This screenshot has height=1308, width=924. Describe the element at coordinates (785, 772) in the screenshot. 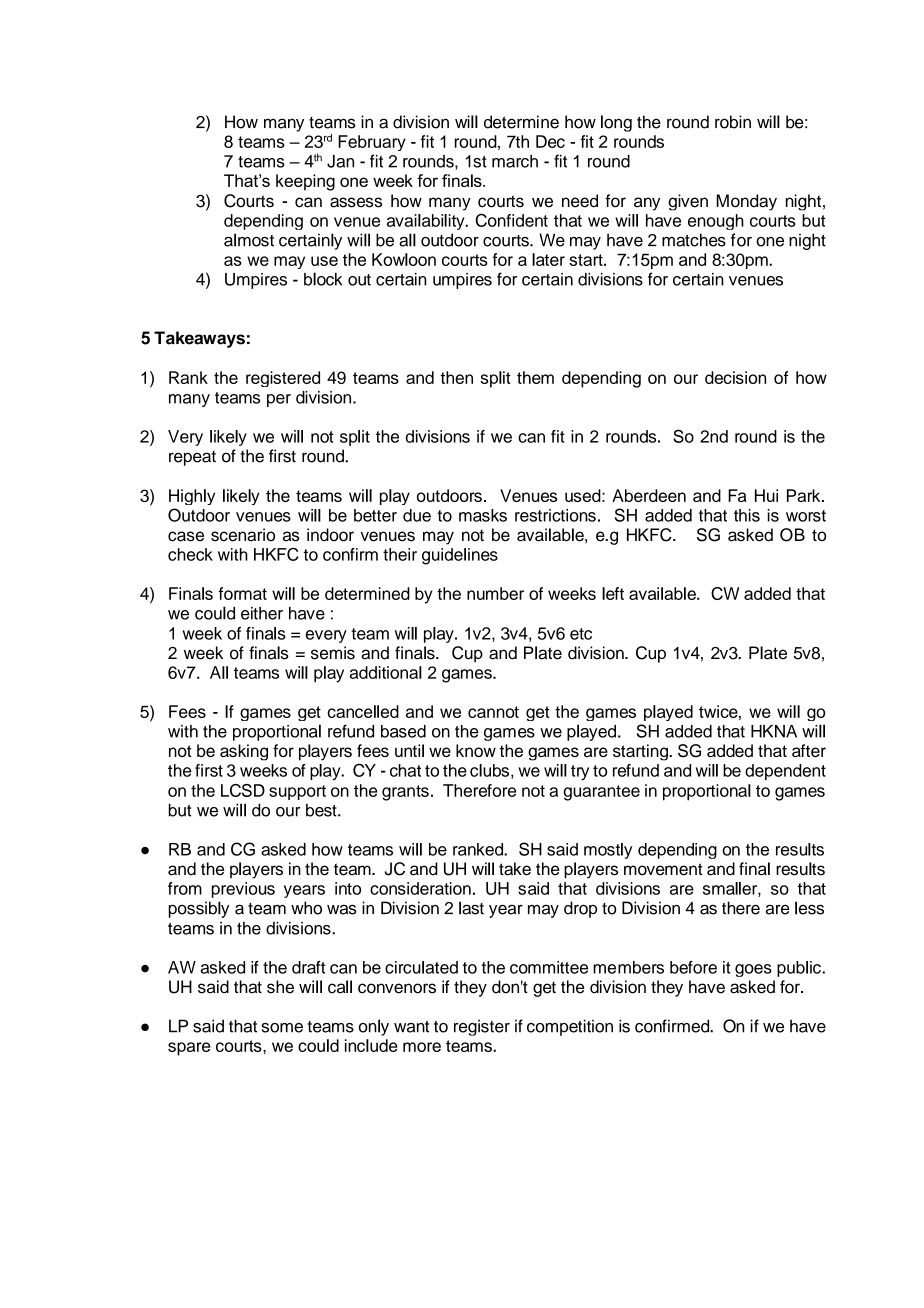

I see `dependent` at that location.
